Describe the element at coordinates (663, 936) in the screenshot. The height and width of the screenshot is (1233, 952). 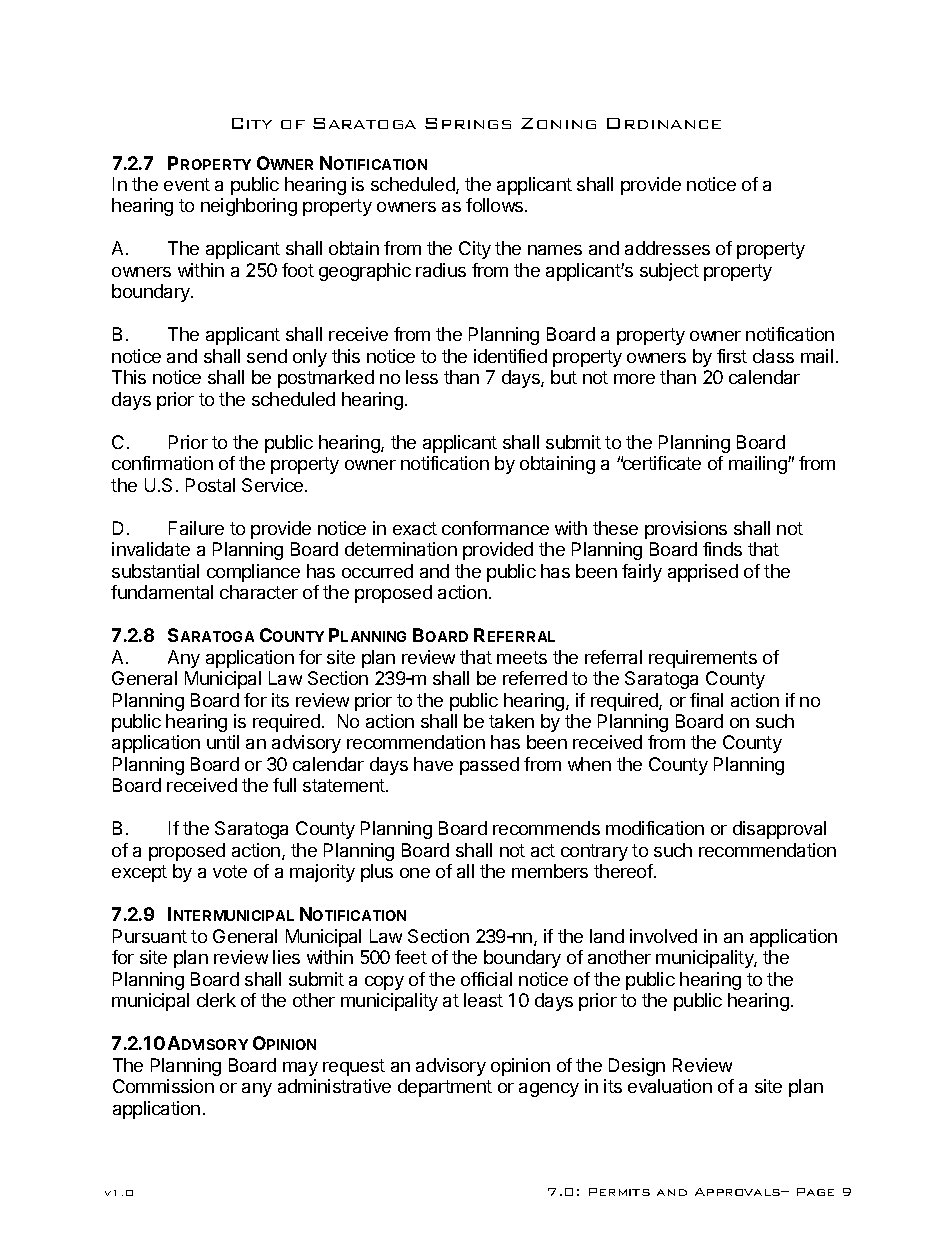
I see `involved` at that location.
